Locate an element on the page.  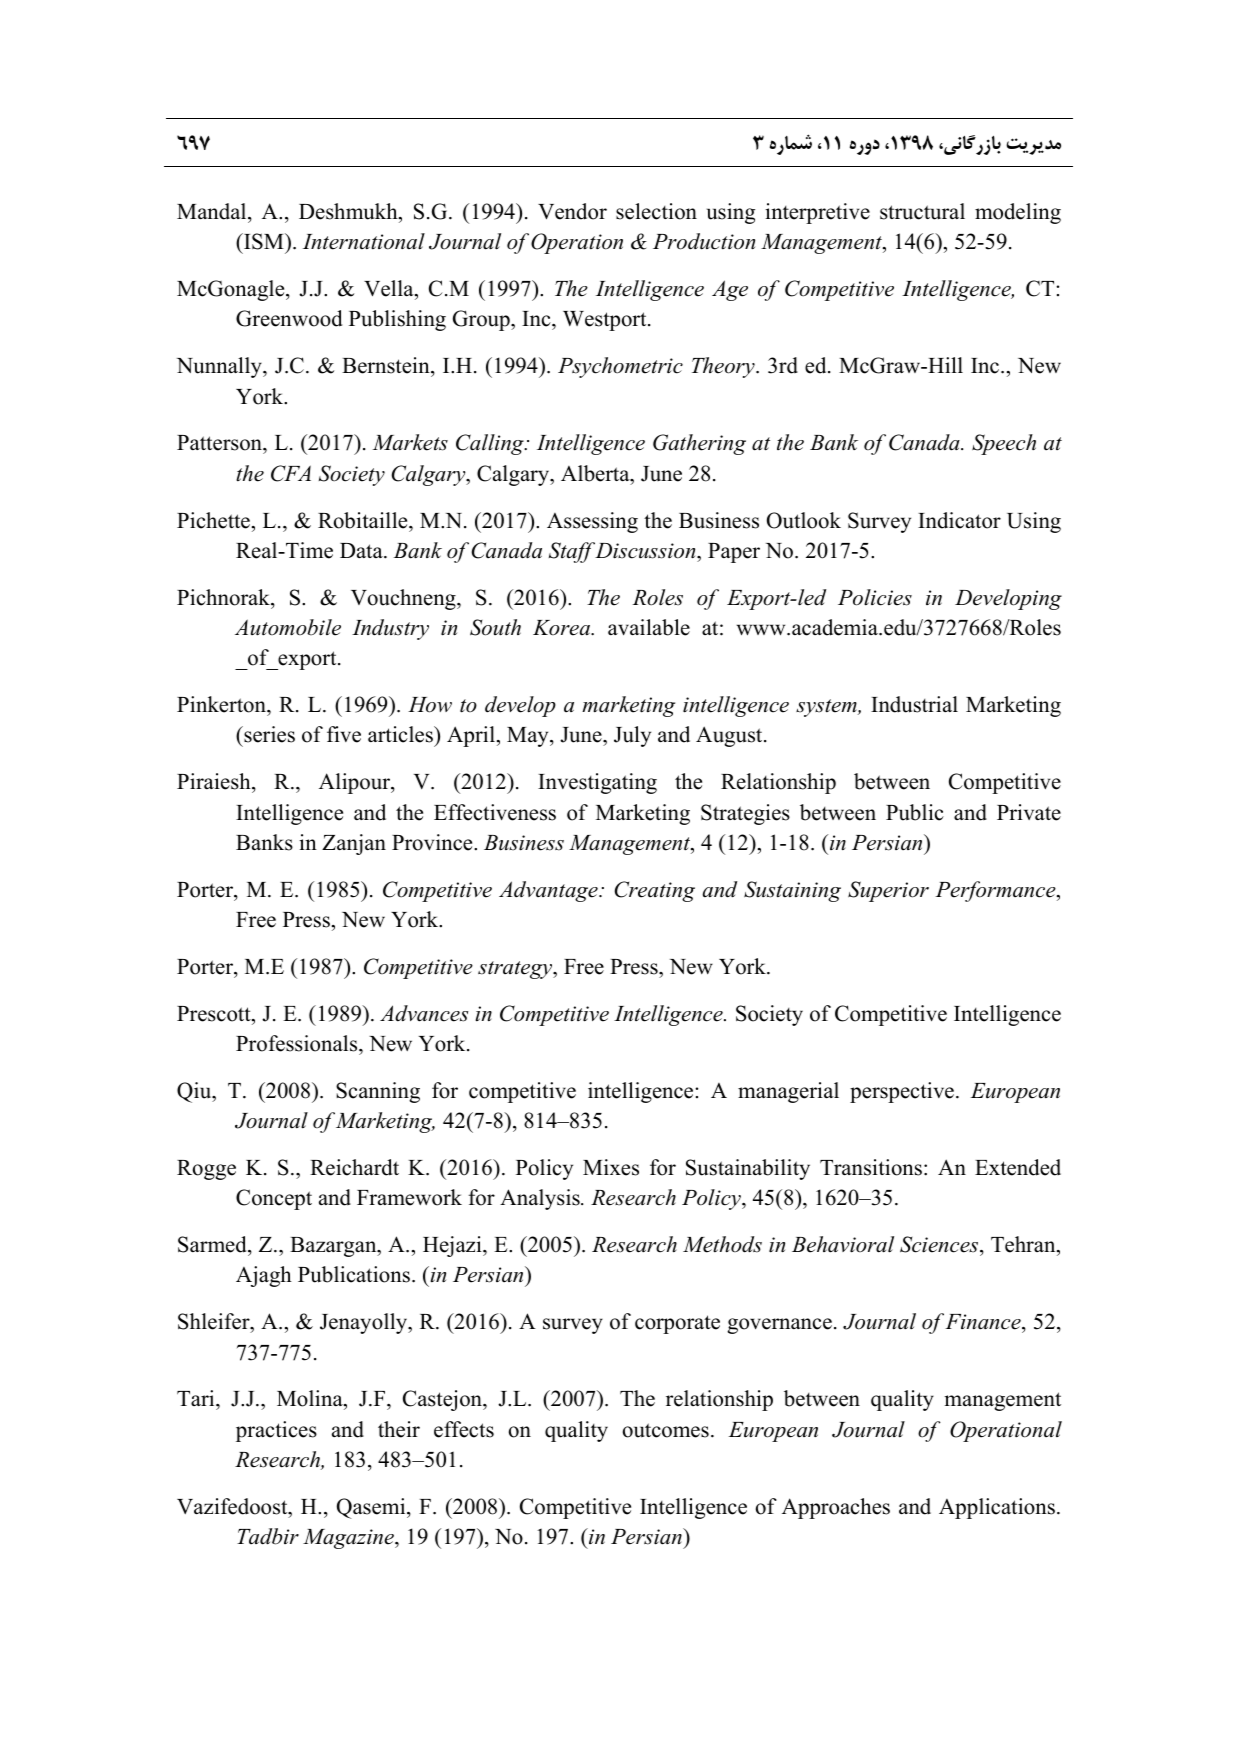
structural is located at coordinates (922, 211).
